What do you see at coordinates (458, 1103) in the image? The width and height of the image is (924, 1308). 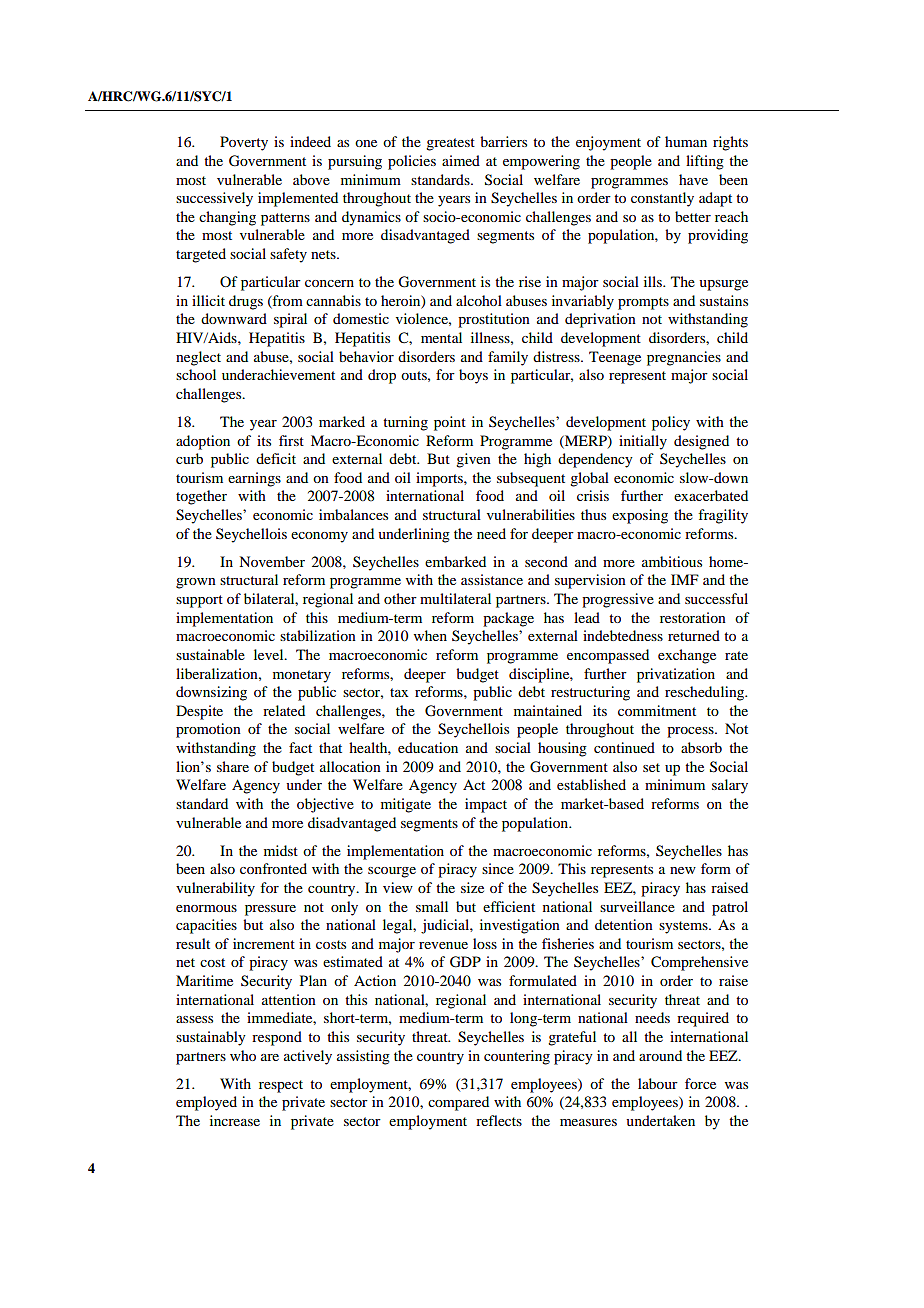 I see `compared` at bounding box center [458, 1103].
